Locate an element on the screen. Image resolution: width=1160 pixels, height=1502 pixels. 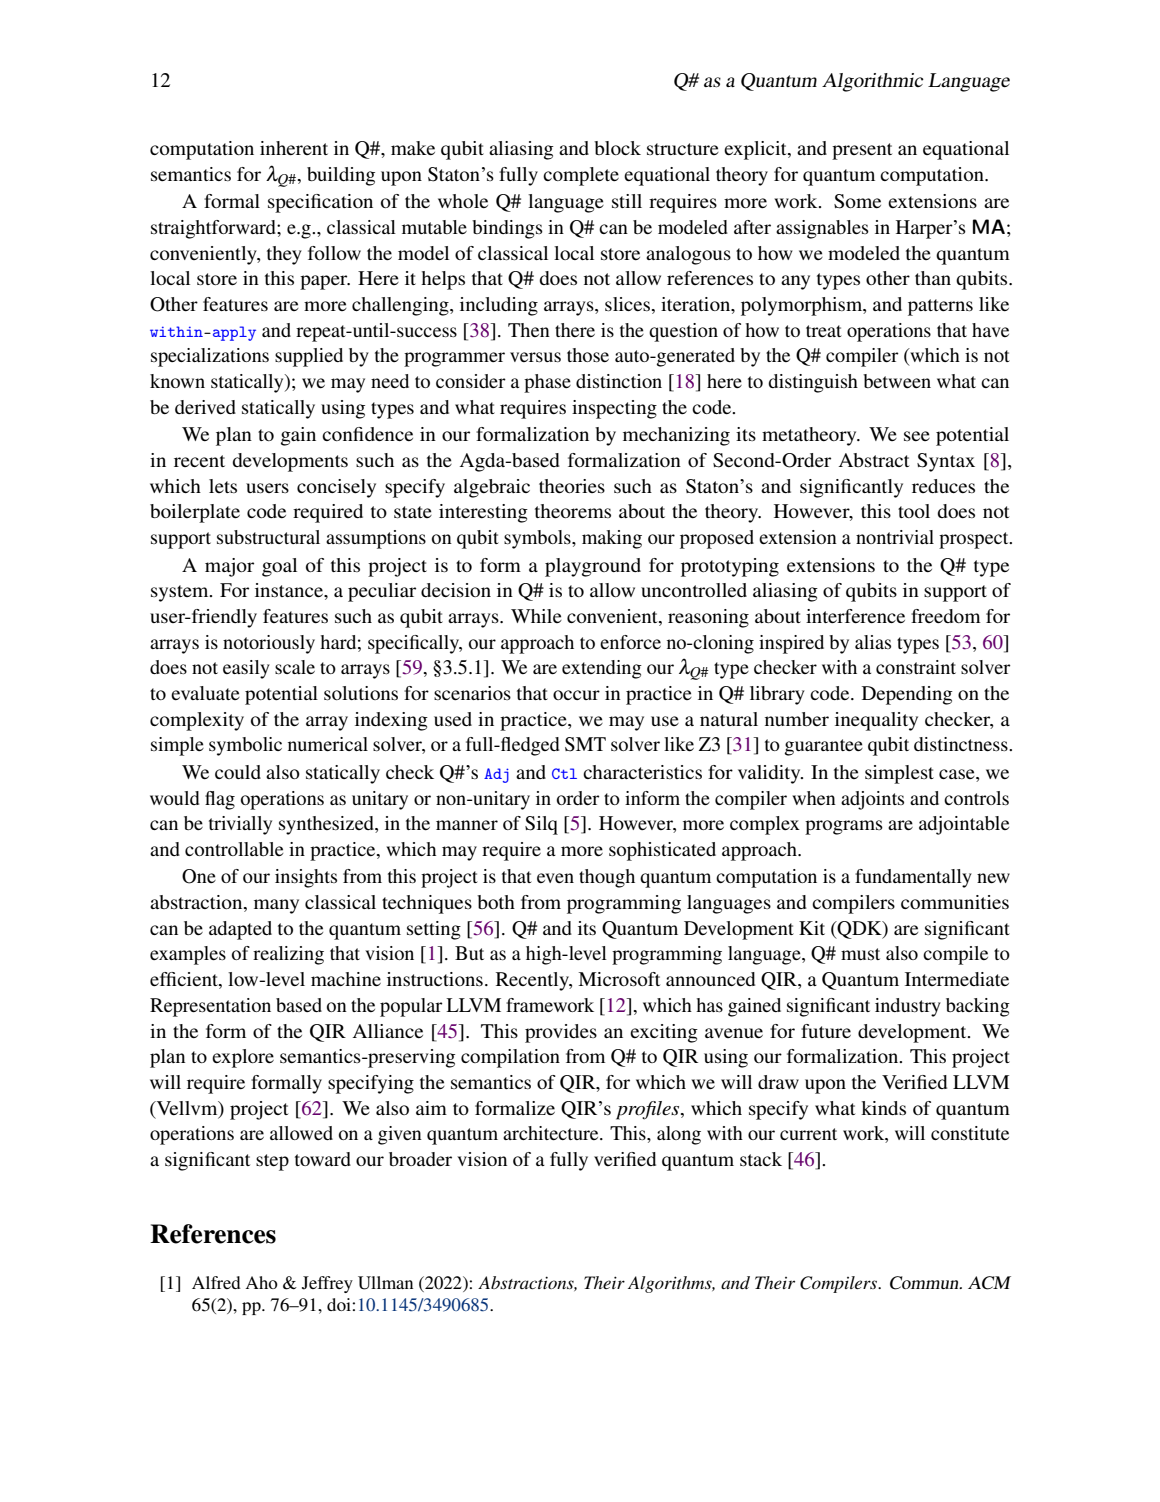
block is located at coordinates (617, 148).
